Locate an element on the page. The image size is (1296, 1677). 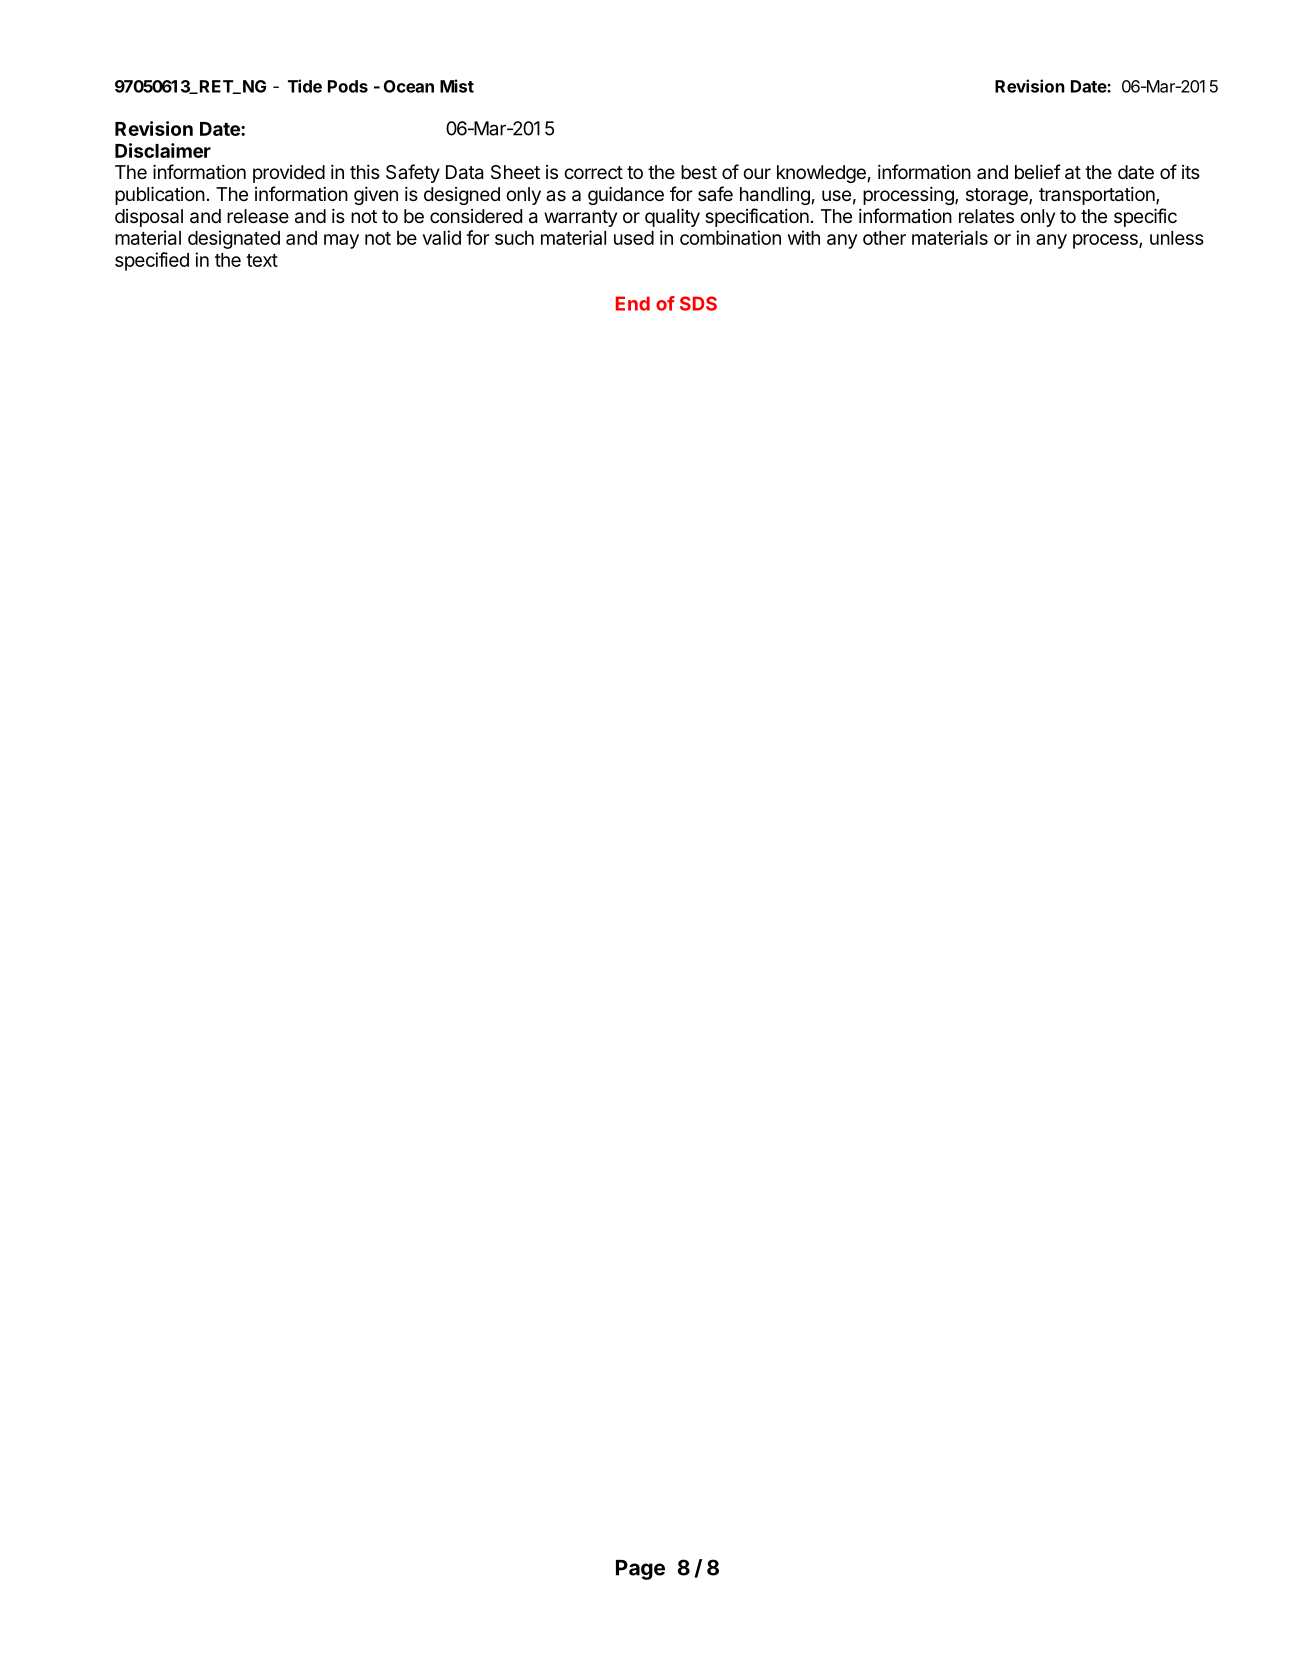
other is located at coordinates (884, 238).
